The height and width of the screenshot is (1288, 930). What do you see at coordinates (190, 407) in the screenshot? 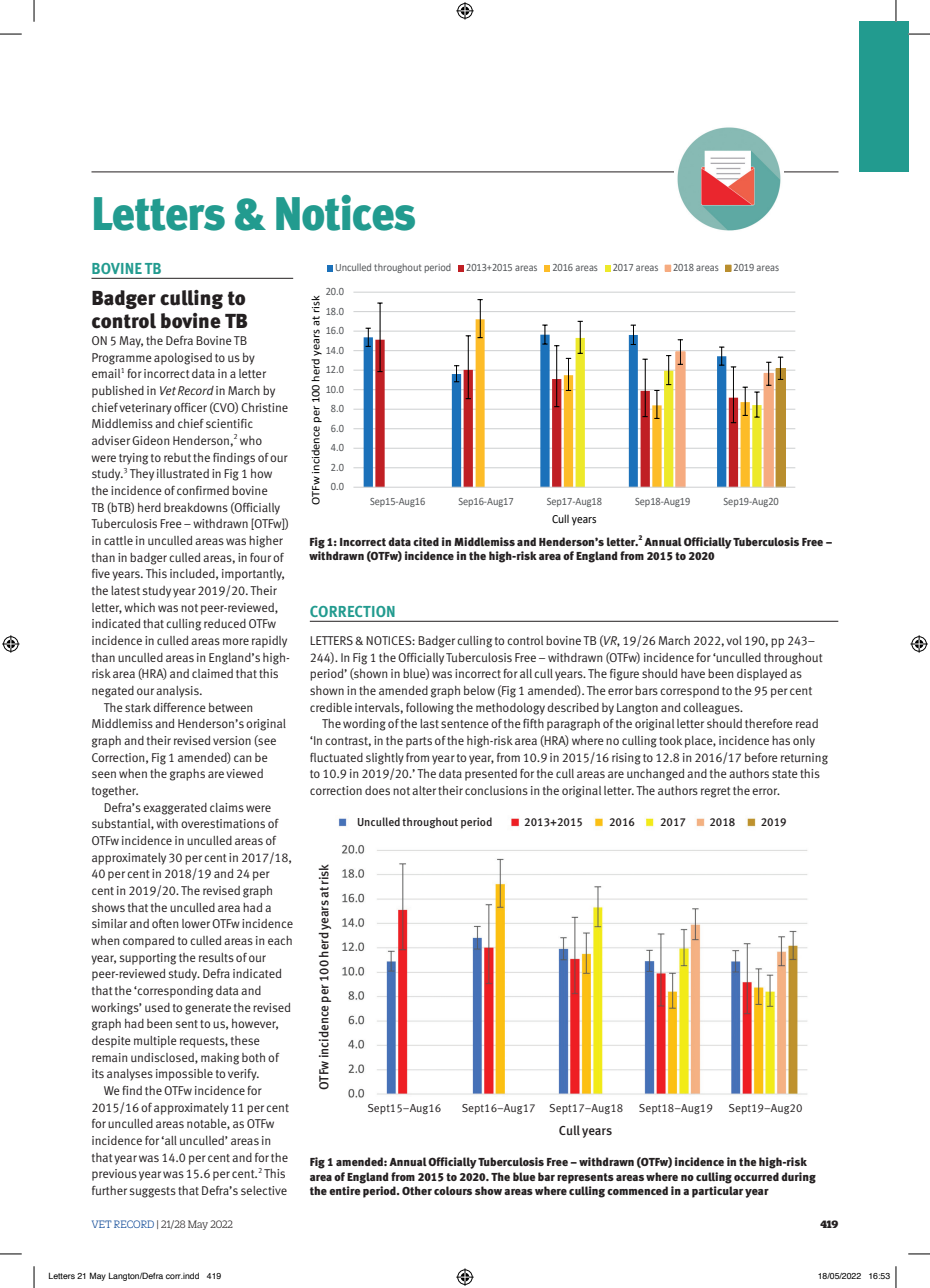
I see `officer` at bounding box center [190, 407].
